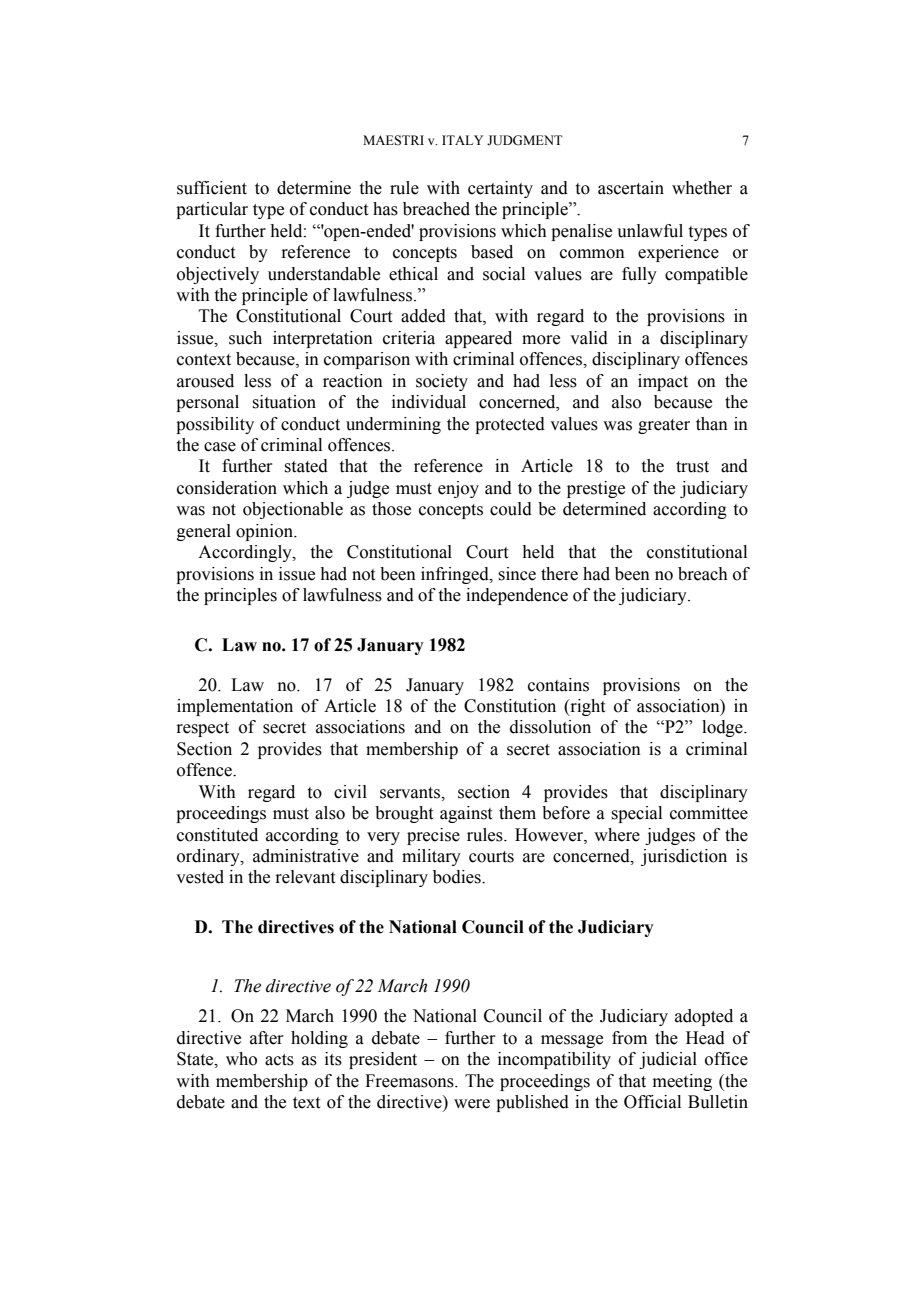 This screenshot has height=1308, width=924. I want to click on situation, so click(284, 402).
